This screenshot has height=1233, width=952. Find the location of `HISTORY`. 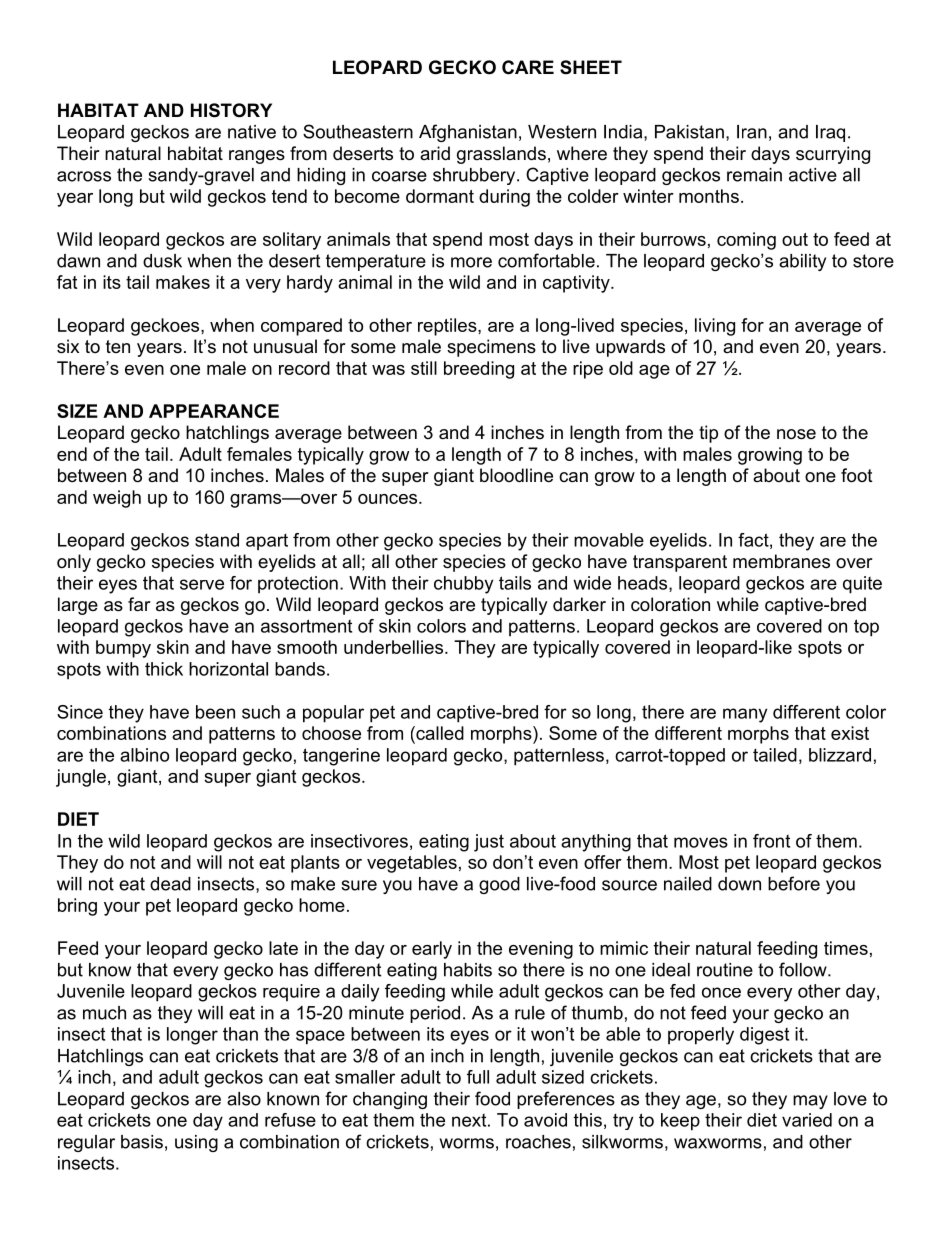

HISTORY is located at coordinates (231, 110).
